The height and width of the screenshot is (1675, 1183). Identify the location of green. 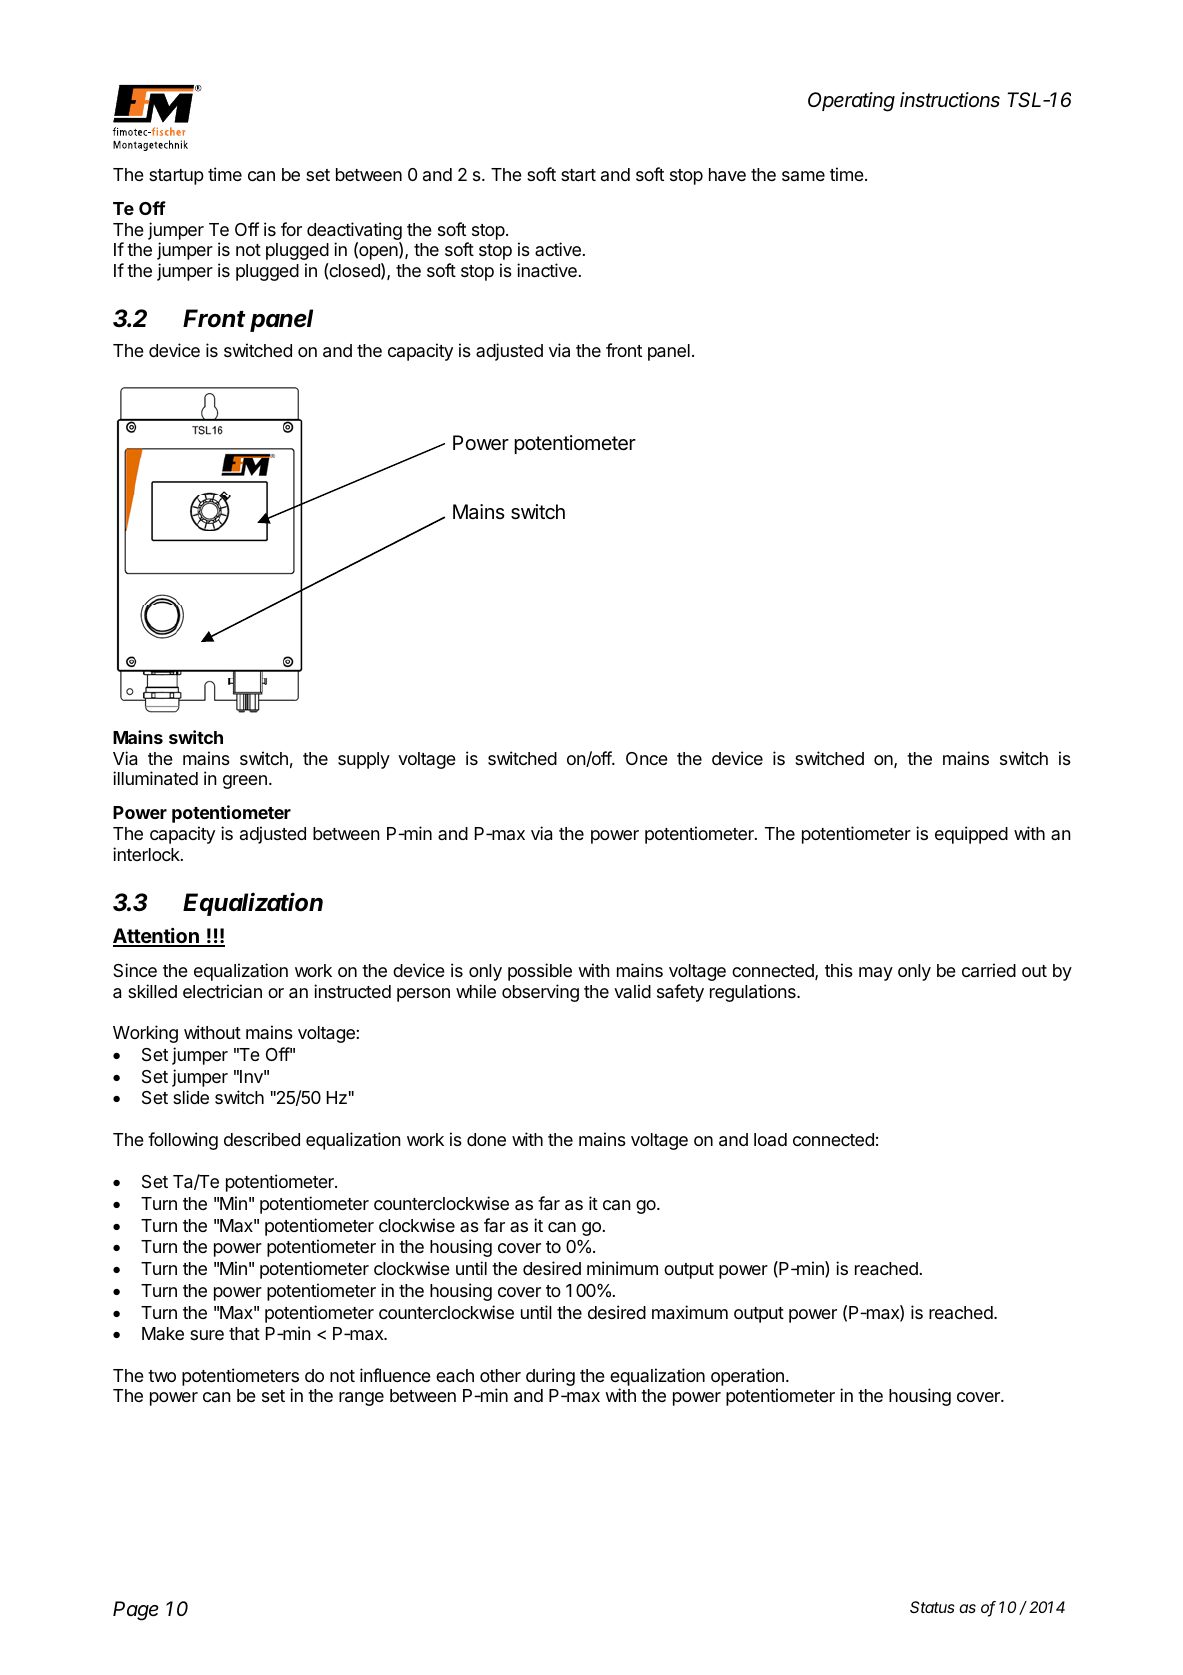
(245, 782).
